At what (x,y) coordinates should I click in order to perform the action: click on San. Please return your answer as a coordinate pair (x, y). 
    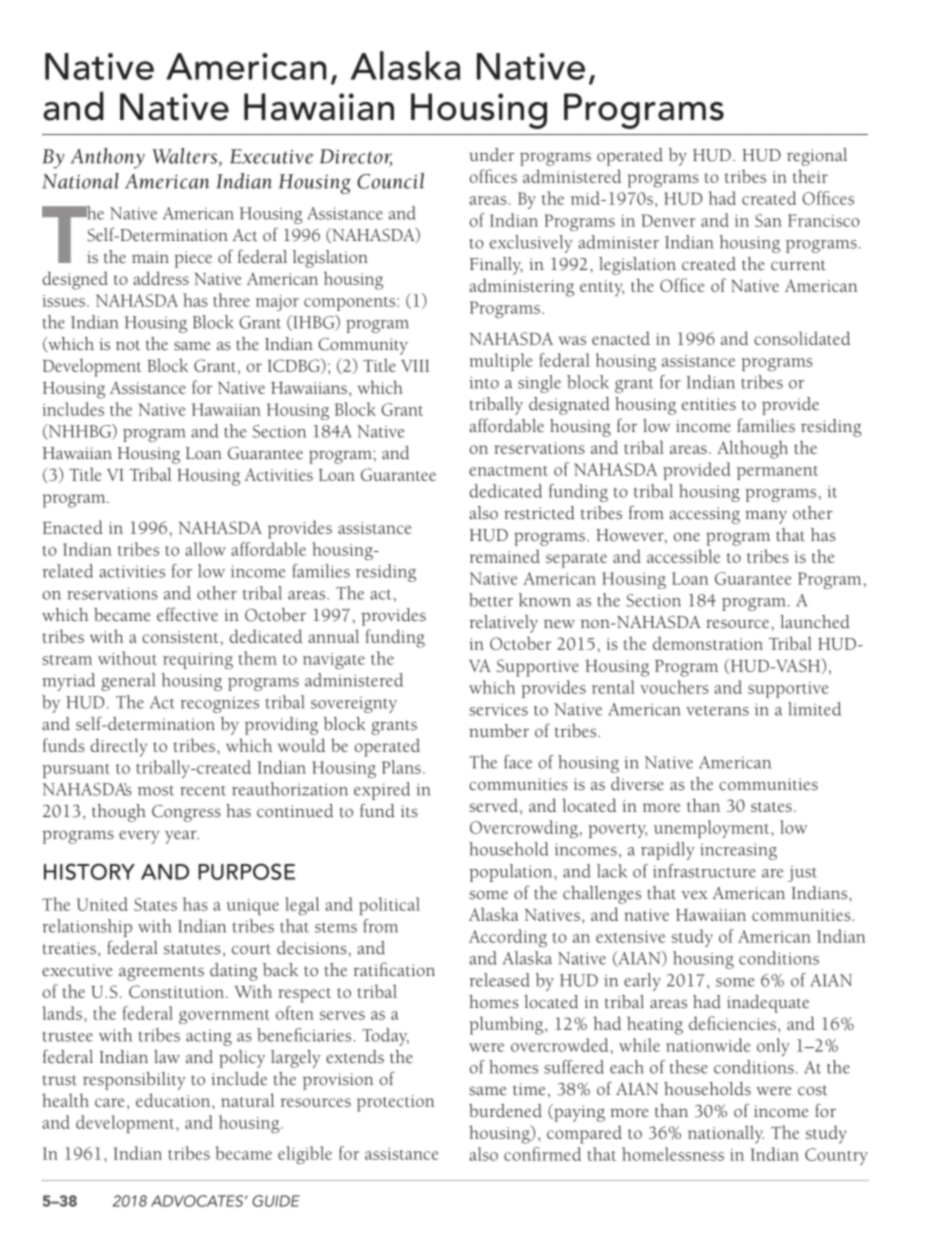
    Looking at the image, I should click on (768, 220).
